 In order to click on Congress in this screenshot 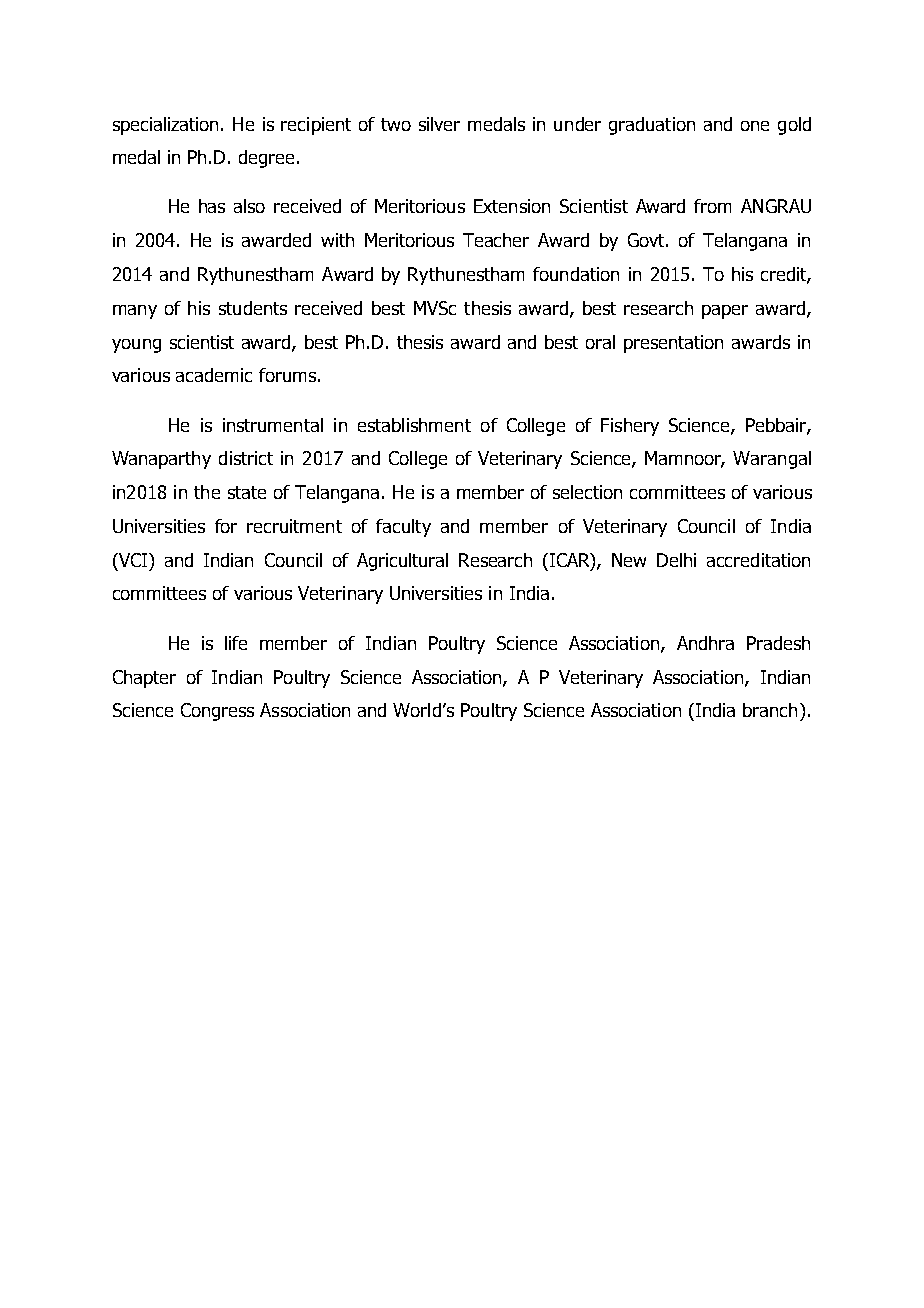, I will do `click(217, 712)`.
